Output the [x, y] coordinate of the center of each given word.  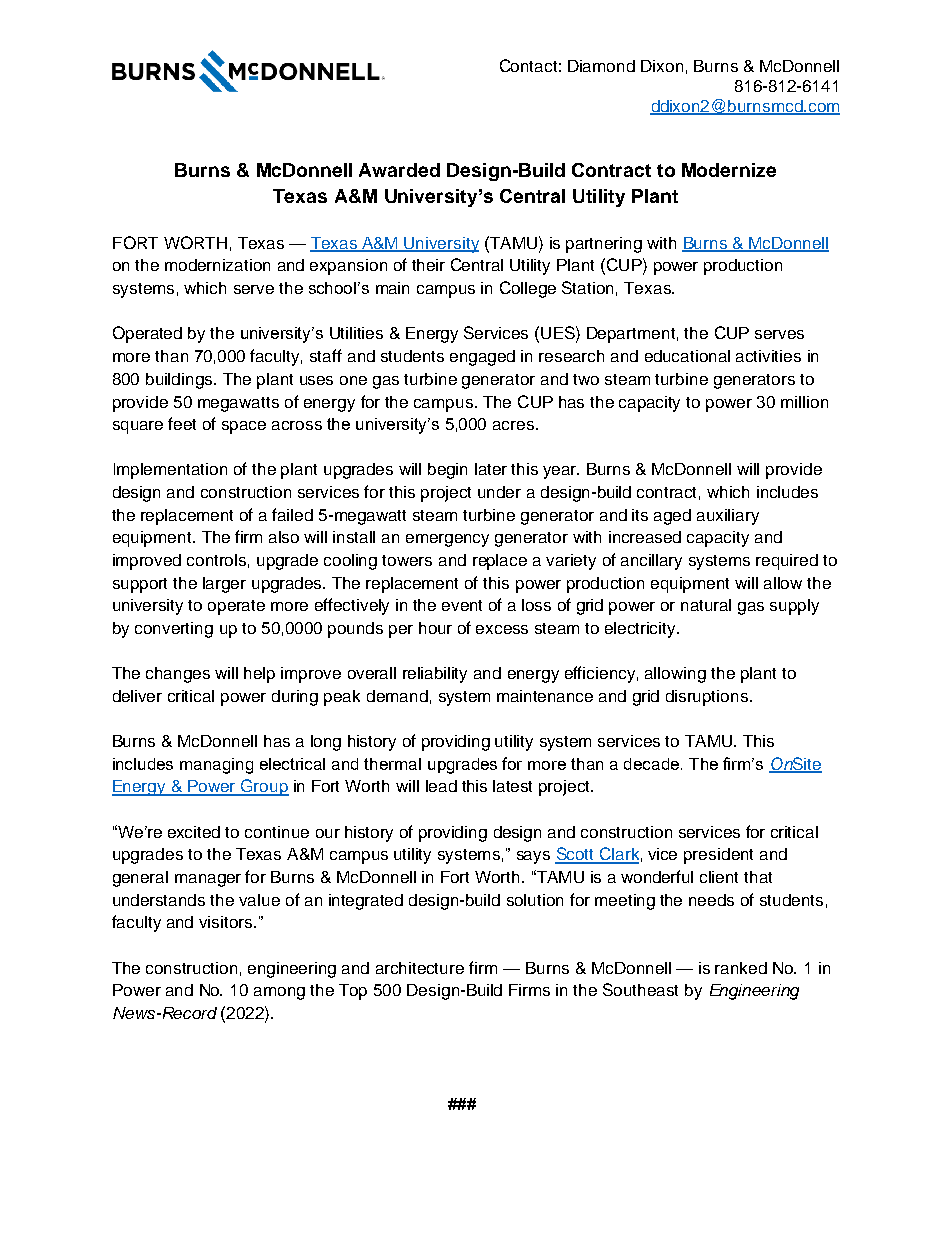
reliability [435, 675]
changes [178, 675]
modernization [217, 265]
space [244, 427]
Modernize [729, 170]
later [491, 469]
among [279, 993]
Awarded [399, 170]
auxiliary [728, 517]
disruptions [708, 698]
